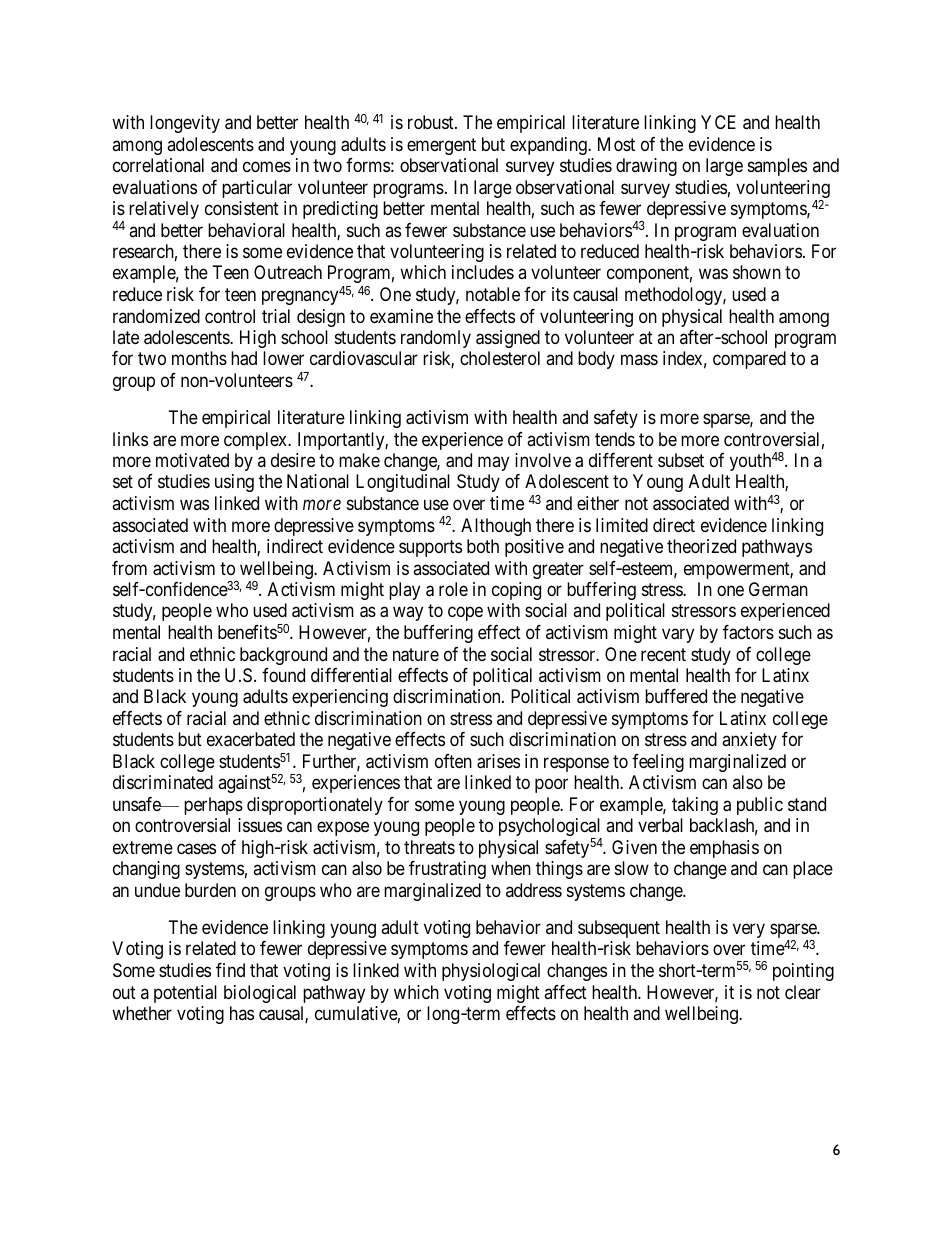  I want to click on samples, so click(777, 167).
